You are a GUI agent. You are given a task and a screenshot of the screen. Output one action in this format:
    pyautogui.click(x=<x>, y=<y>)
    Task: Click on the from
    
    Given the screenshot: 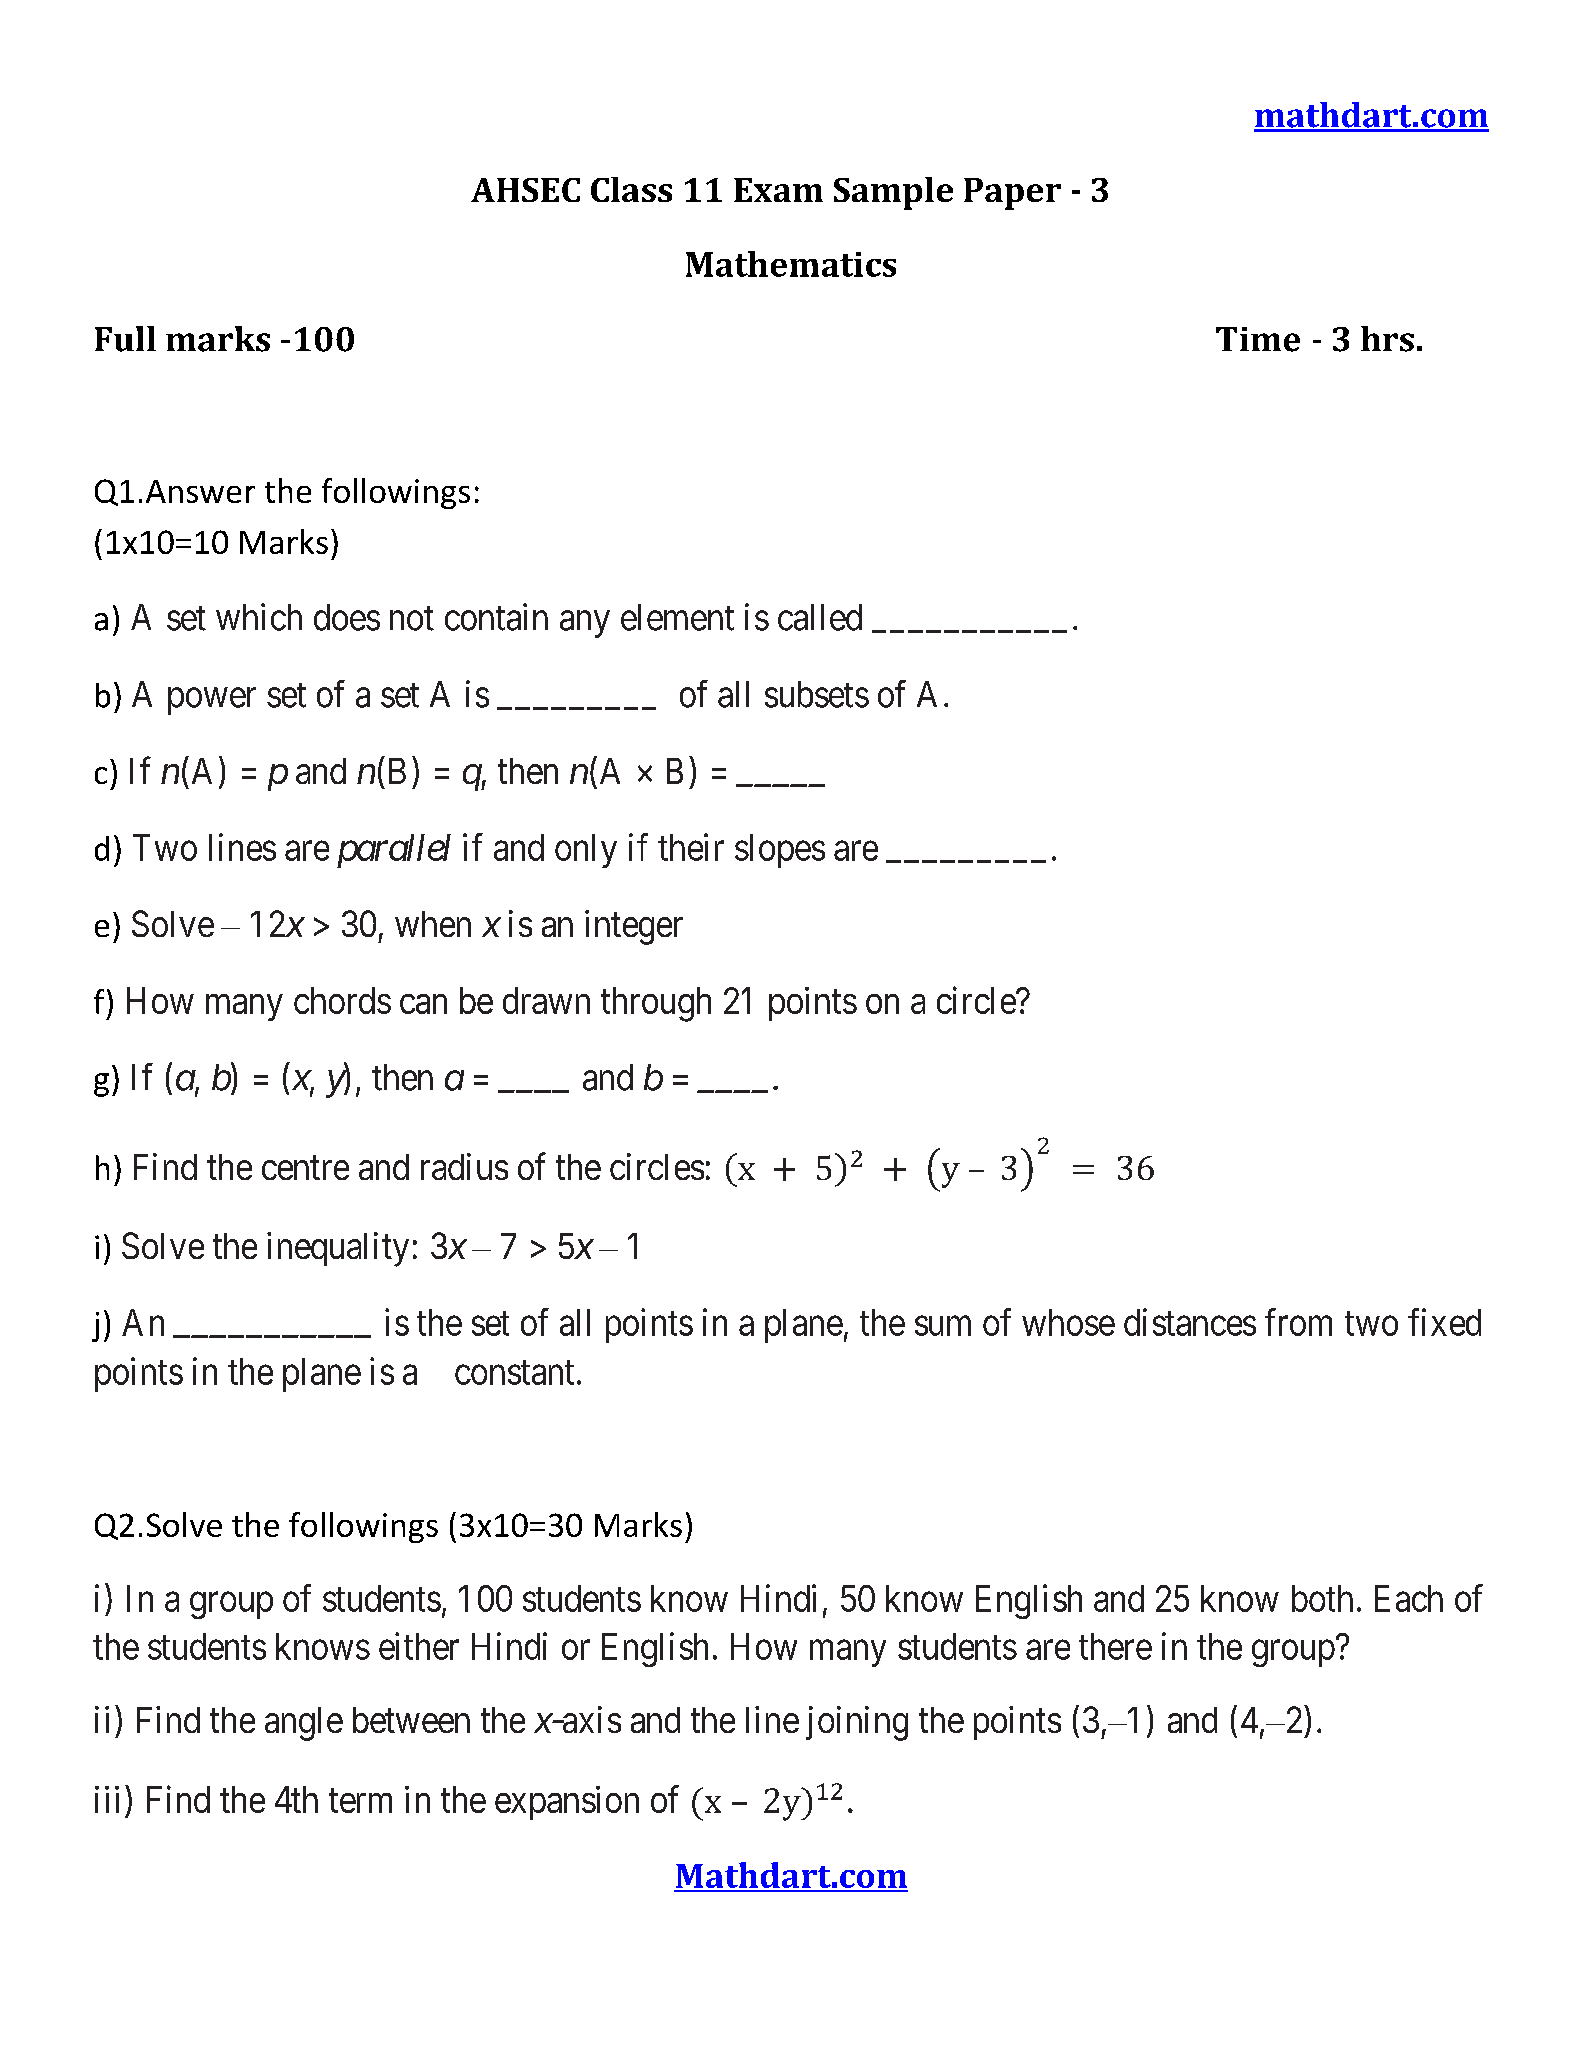 What is the action you would take?
    pyautogui.click(x=1298, y=1322)
